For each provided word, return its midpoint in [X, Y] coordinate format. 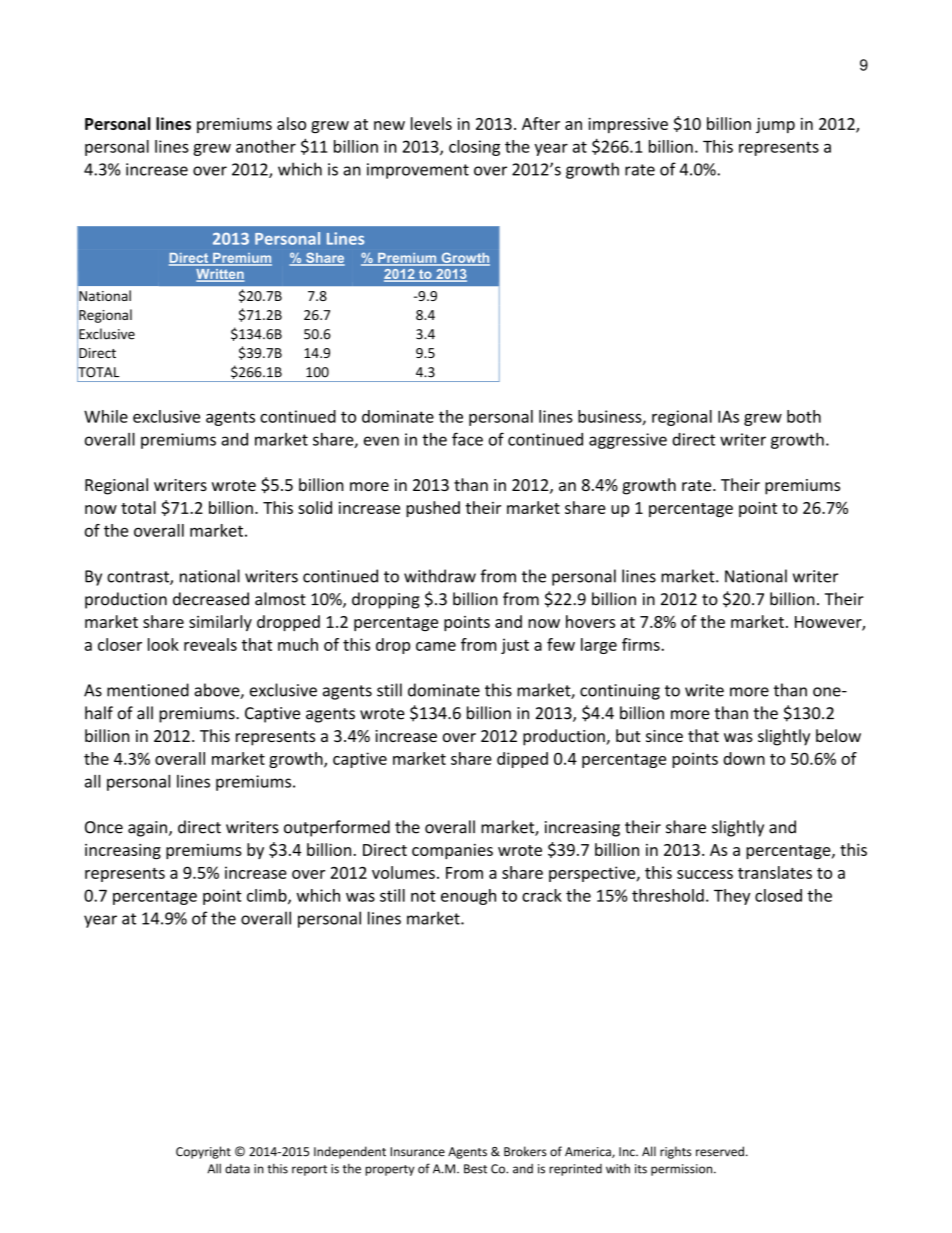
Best [475, 1169]
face [467, 439]
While [106, 416]
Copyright [203, 1152]
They [732, 897]
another [266, 146]
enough [468, 897]
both [804, 416]
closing [474, 148]
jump [775, 125]
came [436, 646]
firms [642, 644]
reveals [210, 644]
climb [268, 896]
